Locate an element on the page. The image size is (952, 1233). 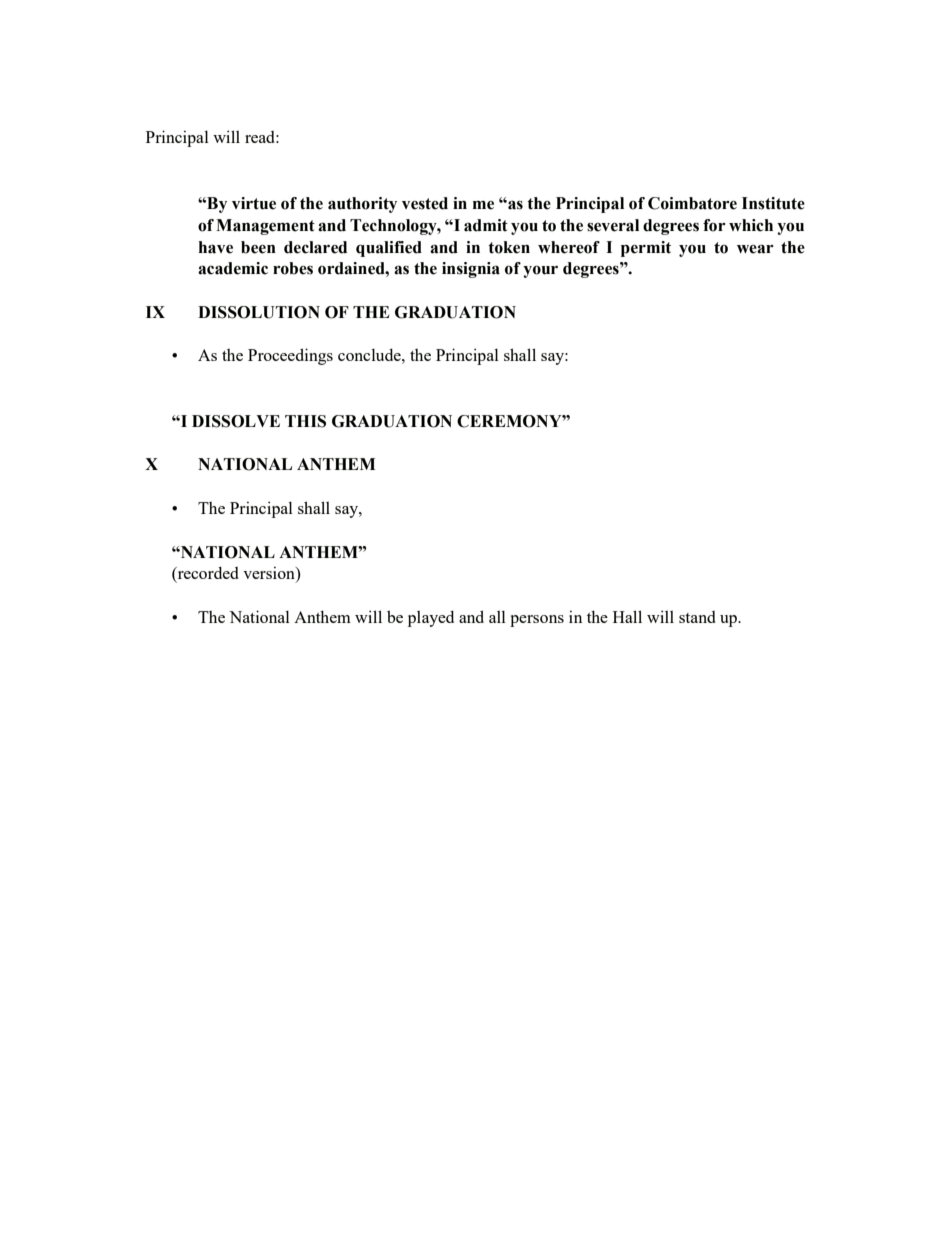
persons is located at coordinates (537, 621).
